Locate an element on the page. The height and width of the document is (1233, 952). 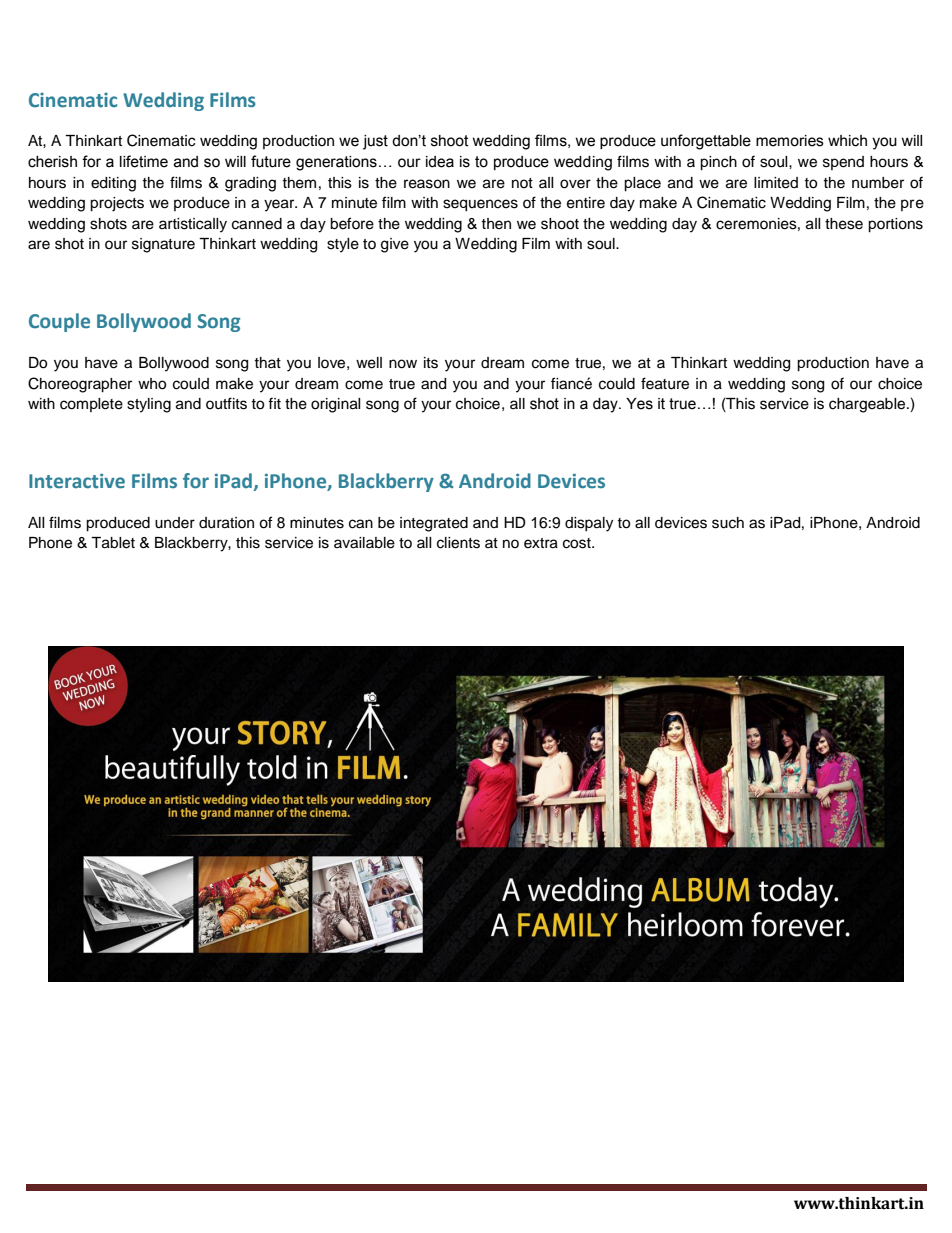
clients is located at coordinates (458, 543).
